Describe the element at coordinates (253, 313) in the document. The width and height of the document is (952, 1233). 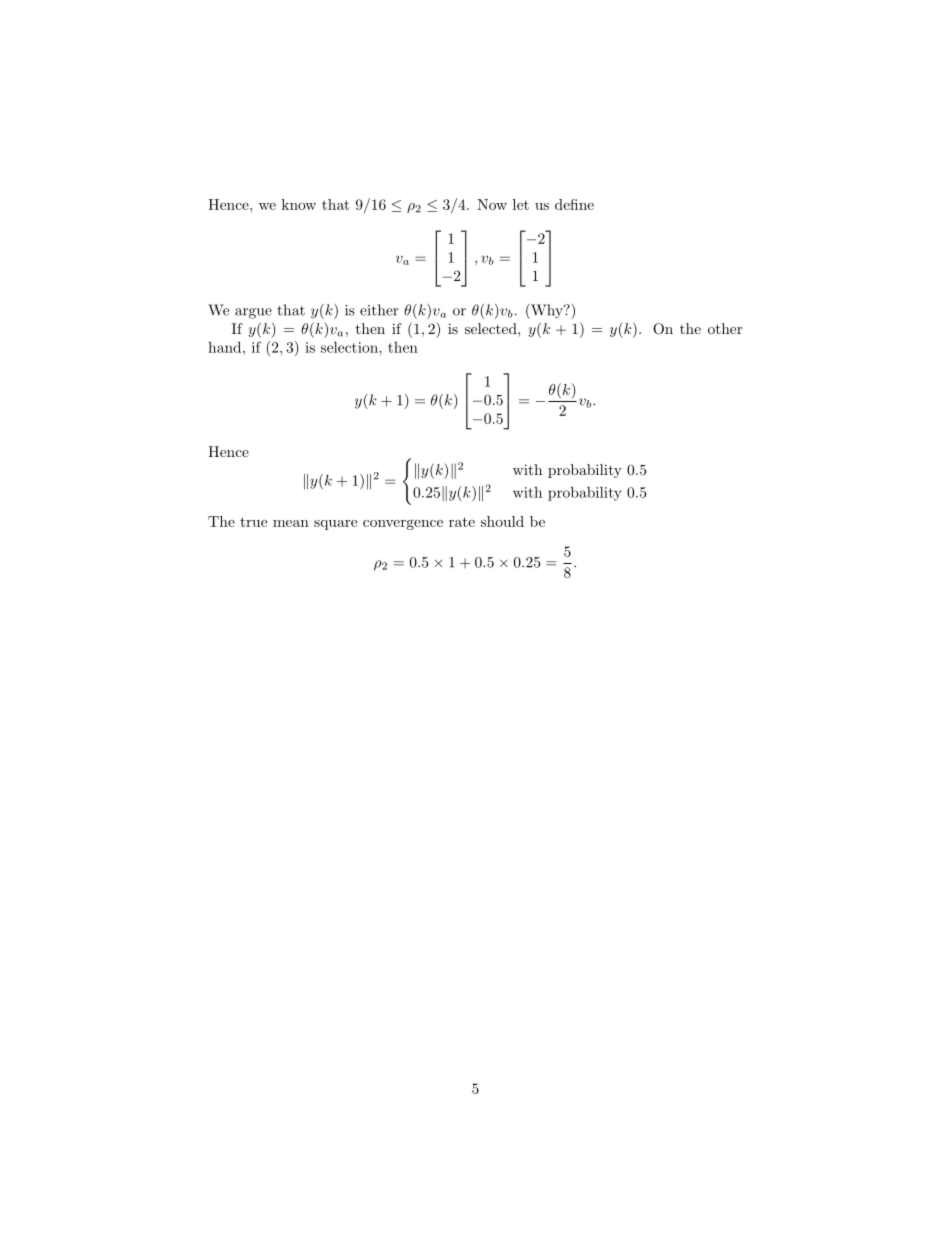
I see `argue` at that location.
